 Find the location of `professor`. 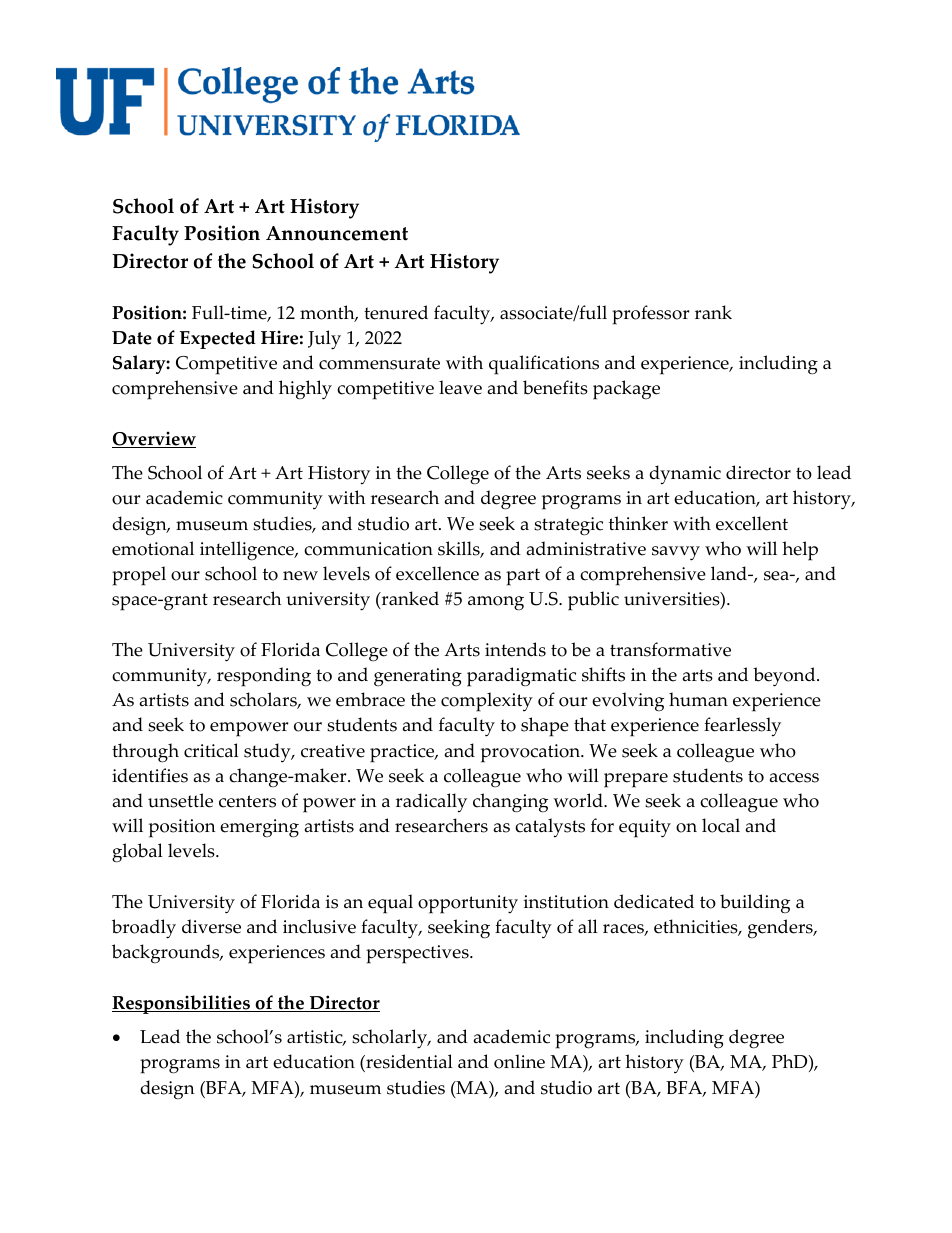

professor is located at coordinates (650, 315).
